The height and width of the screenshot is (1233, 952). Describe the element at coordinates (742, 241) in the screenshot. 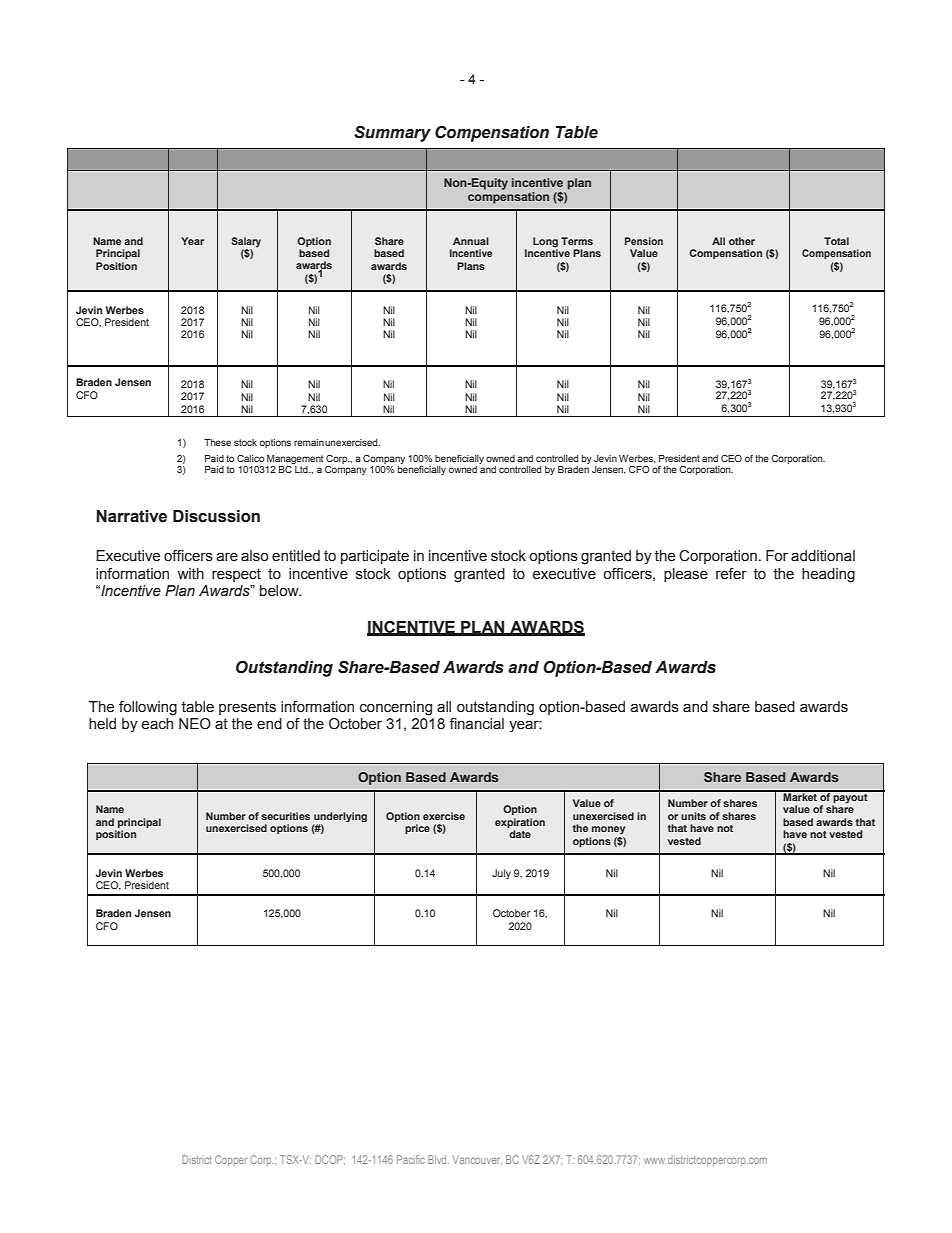

I see `other` at that location.
